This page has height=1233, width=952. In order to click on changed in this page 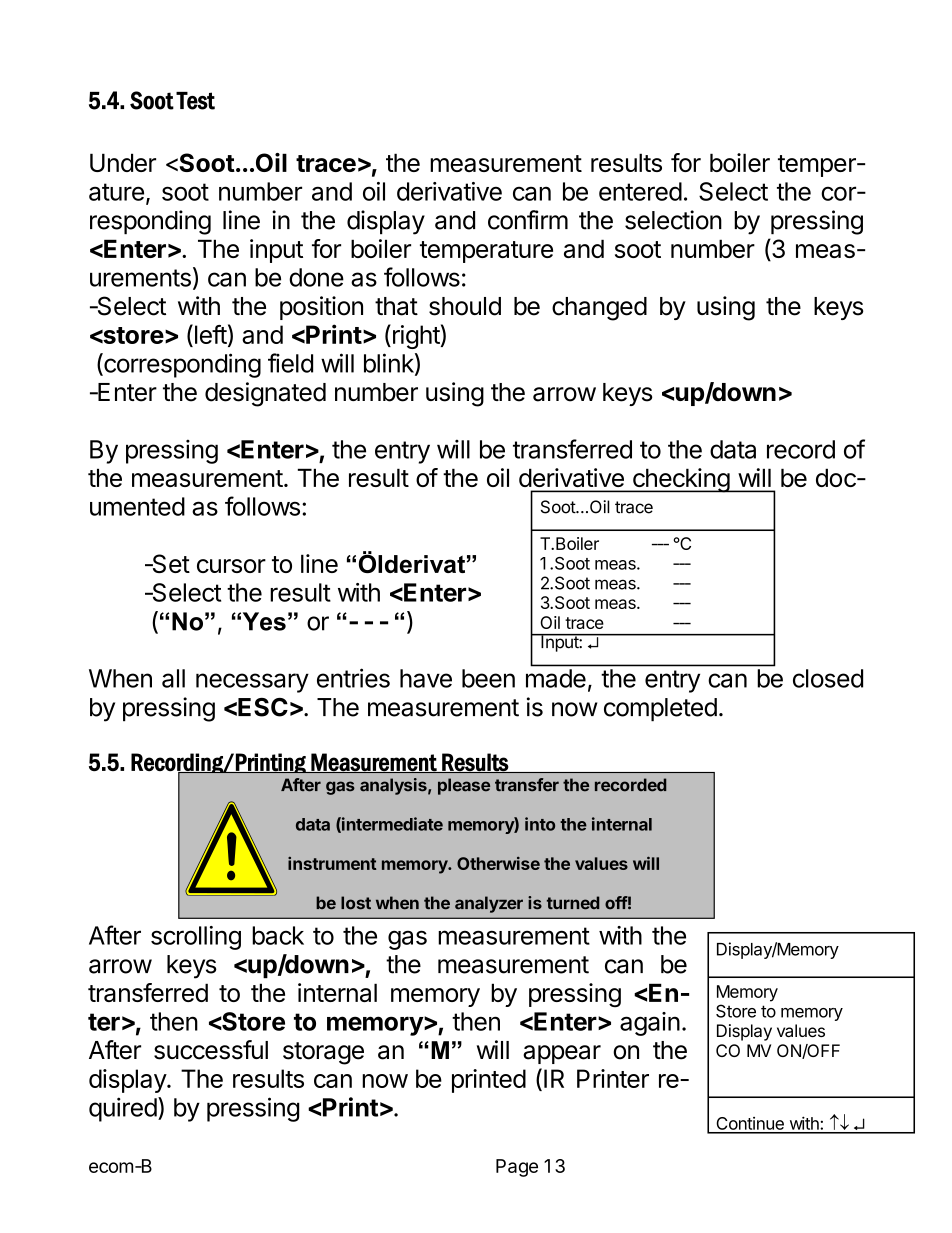, I will do `click(599, 309)`.
